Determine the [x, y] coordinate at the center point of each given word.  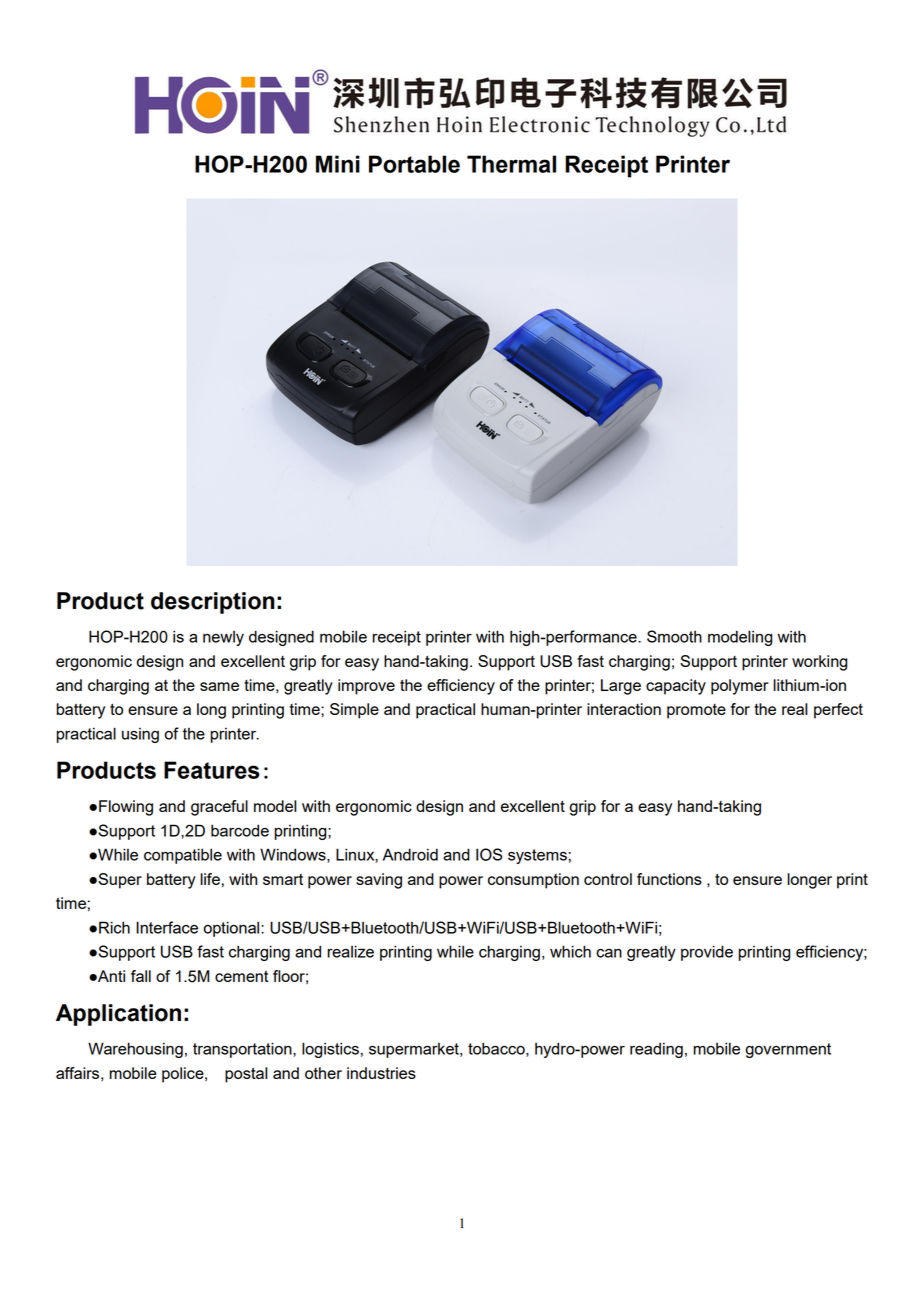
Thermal [511, 164]
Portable [414, 164]
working [820, 663]
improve [366, 687]
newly [223, 638]
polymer [740, 687]
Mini [338, 164]
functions [669, 879]
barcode [240, 830]
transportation [243, 1050]
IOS [489, 854]
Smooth [674, 636]
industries [381, 1073]
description [213, 603]
